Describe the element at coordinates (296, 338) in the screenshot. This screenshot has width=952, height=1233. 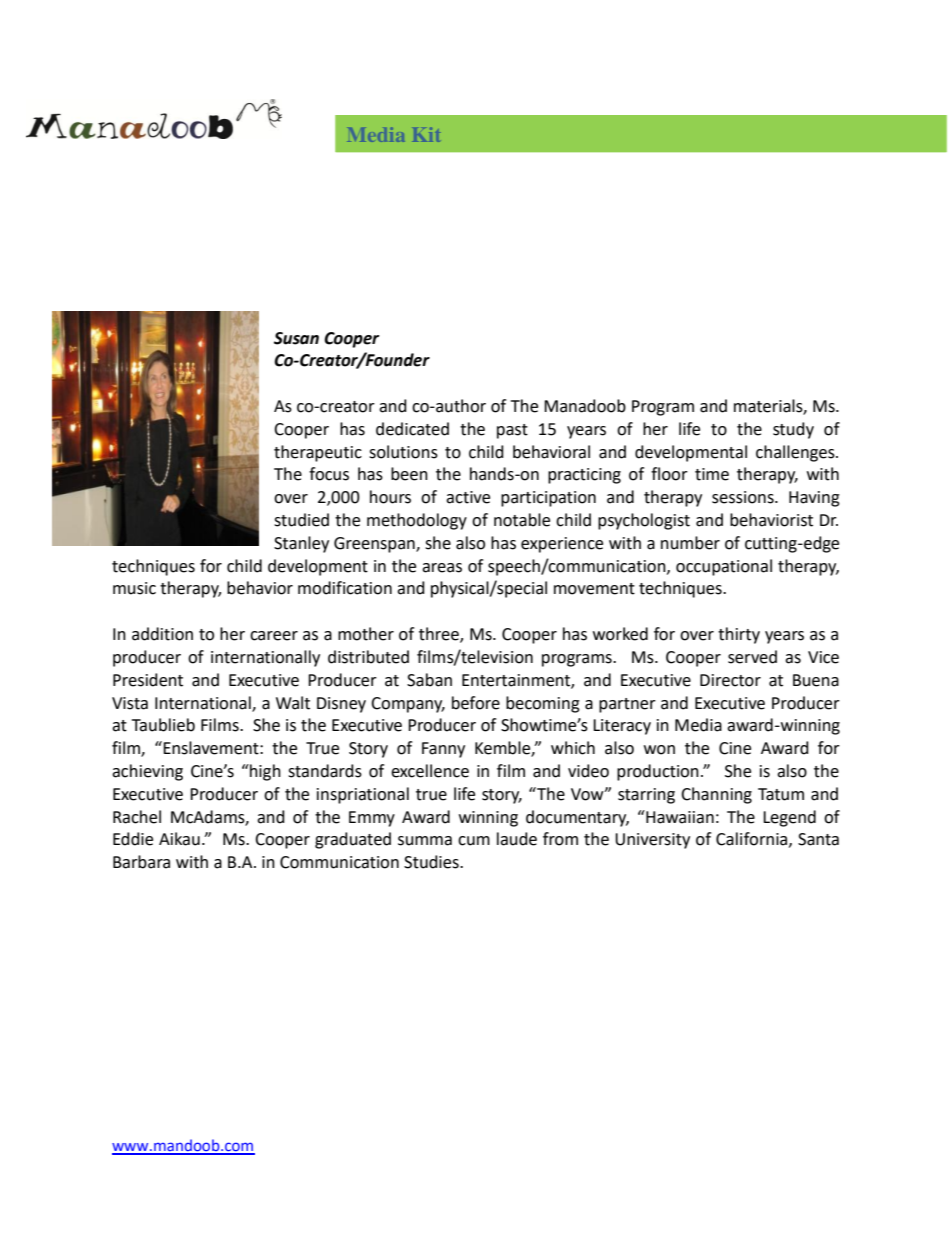
I see `Susan` at that location.
